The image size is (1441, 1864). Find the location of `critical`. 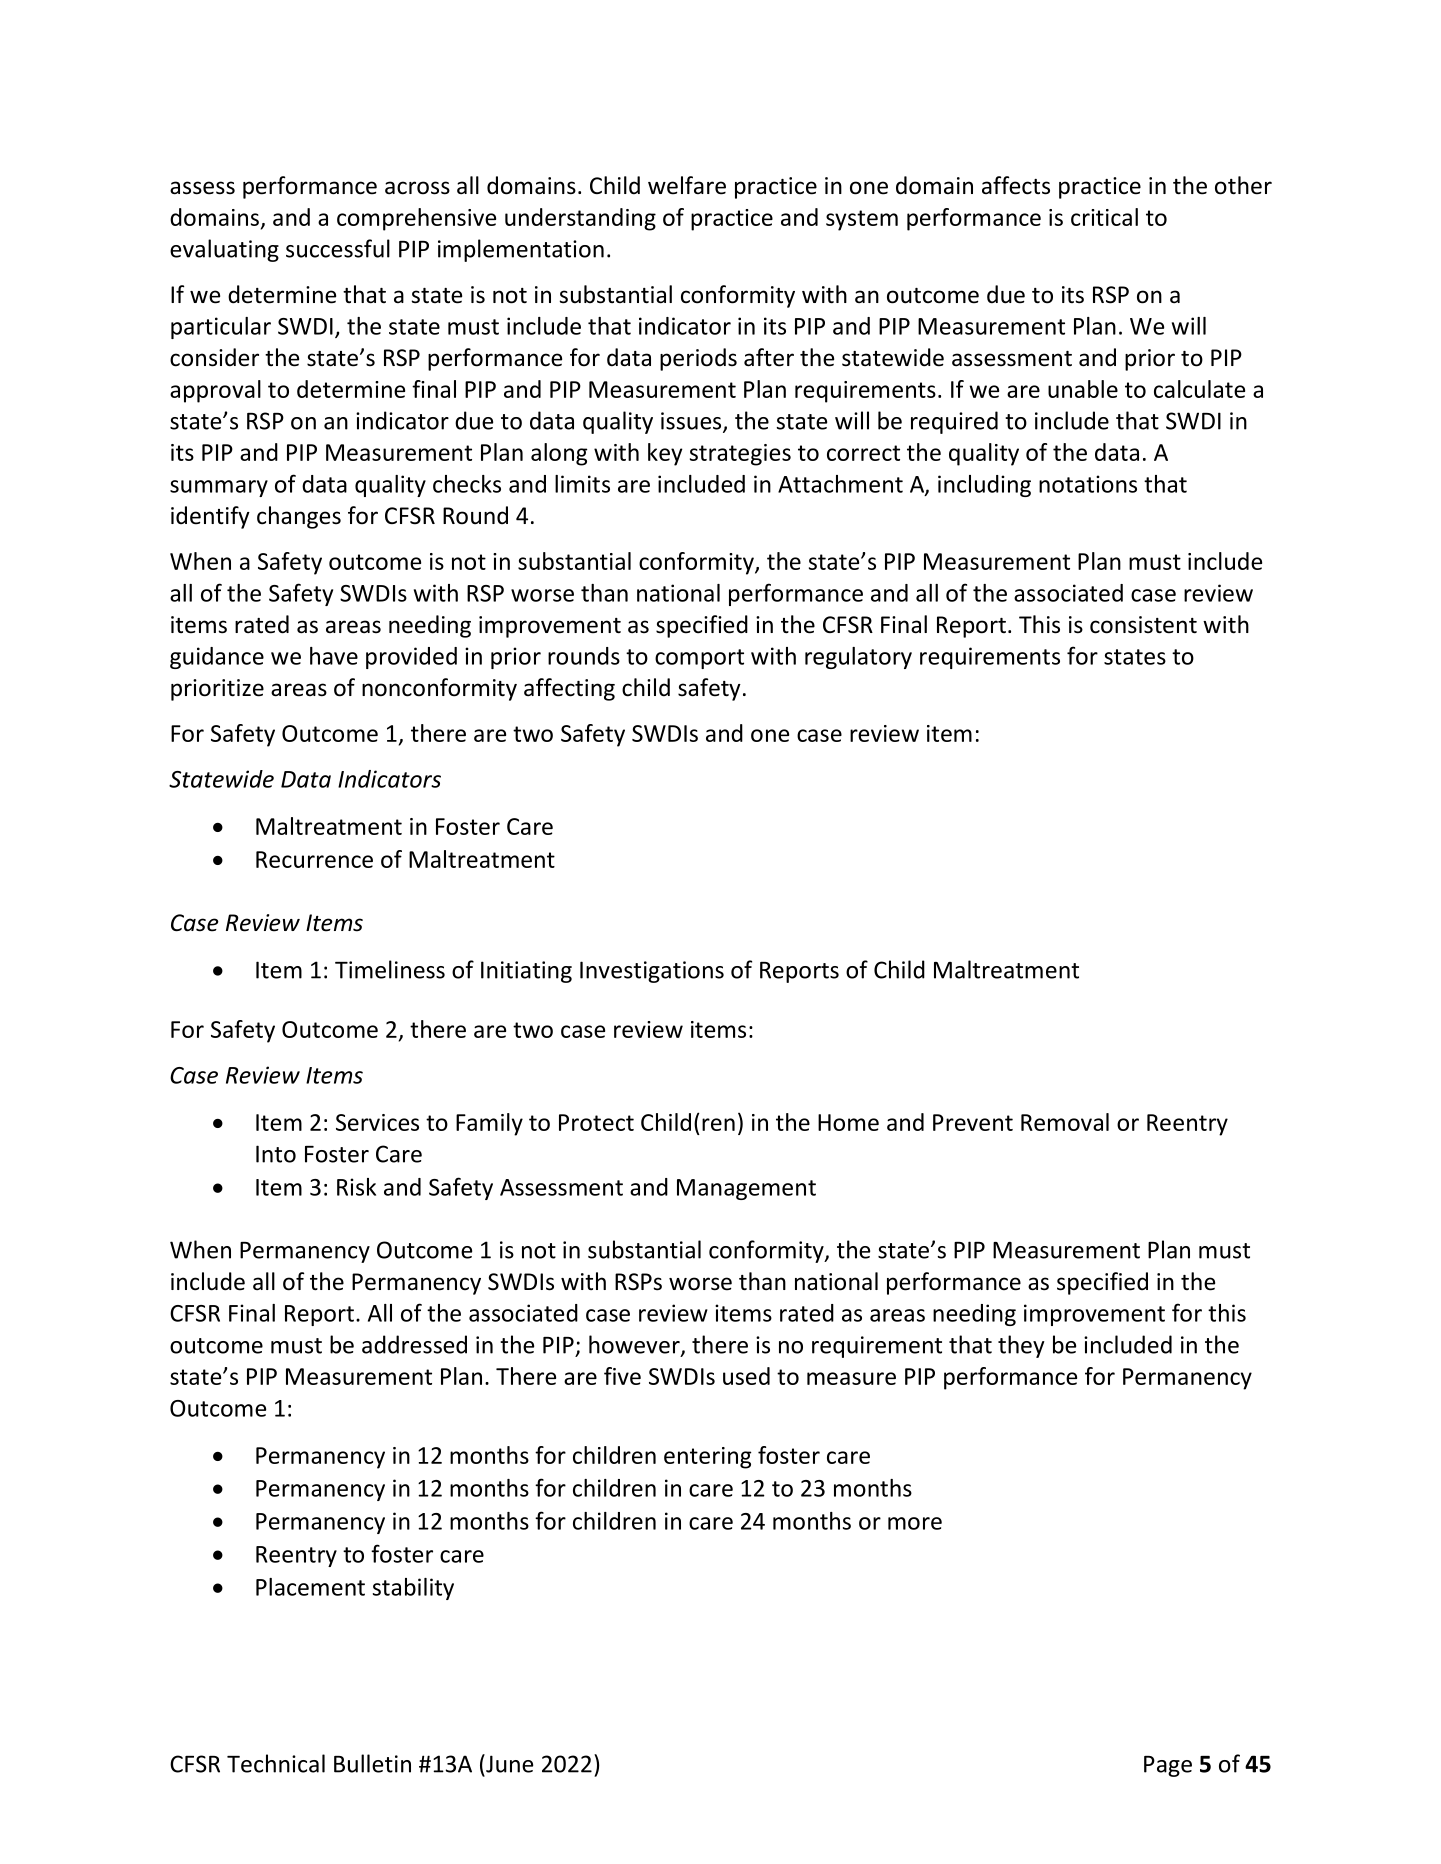

critical is located at coordinates (1104, 217).
